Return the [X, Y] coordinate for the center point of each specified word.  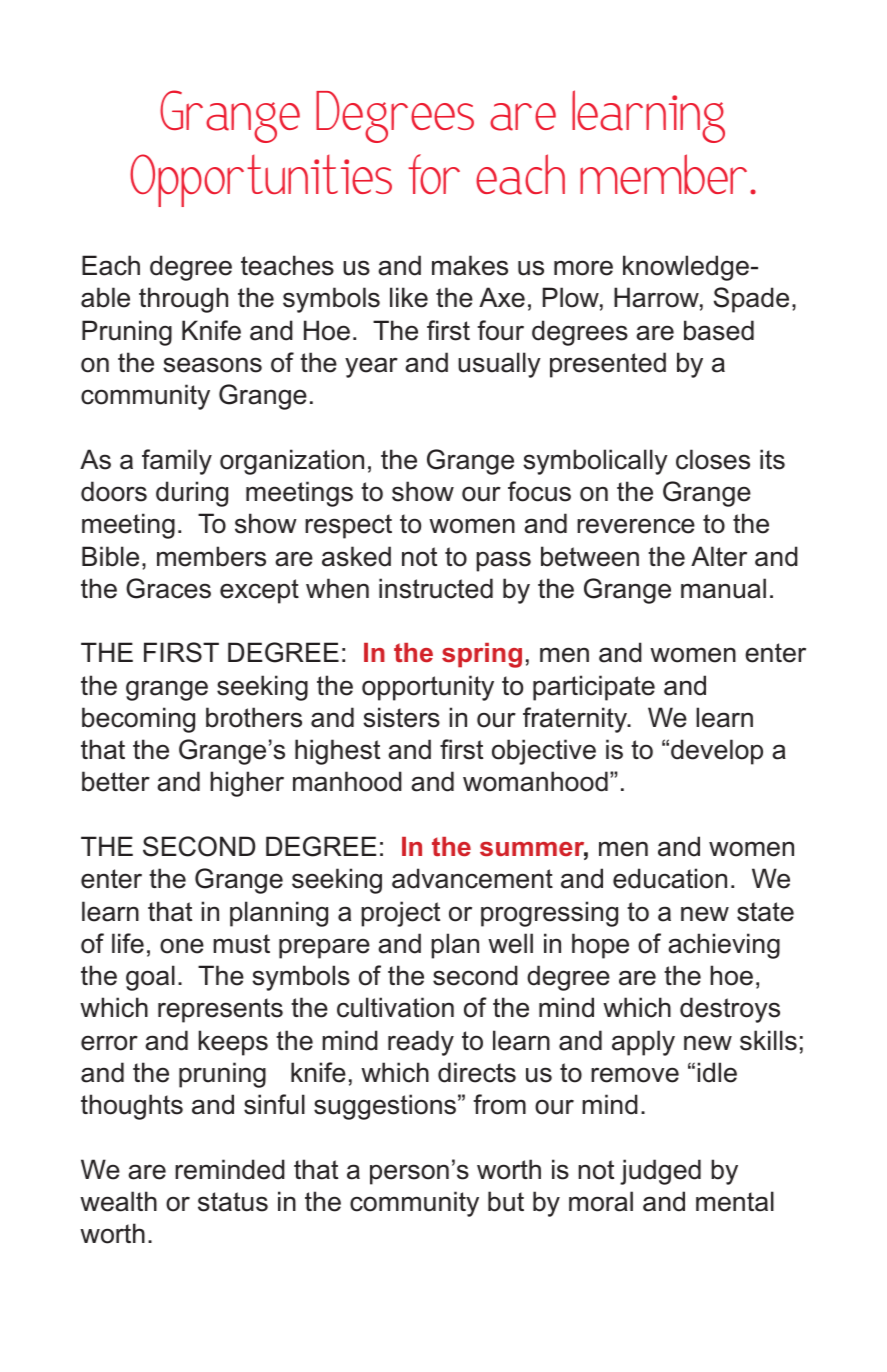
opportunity [428, 688]
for [434, 174]
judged [660, 1172]
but [506, 1201]
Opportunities [261, 180]
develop [717, 752]
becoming [138, 720]
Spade [751, 300]
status [233, 1202]
